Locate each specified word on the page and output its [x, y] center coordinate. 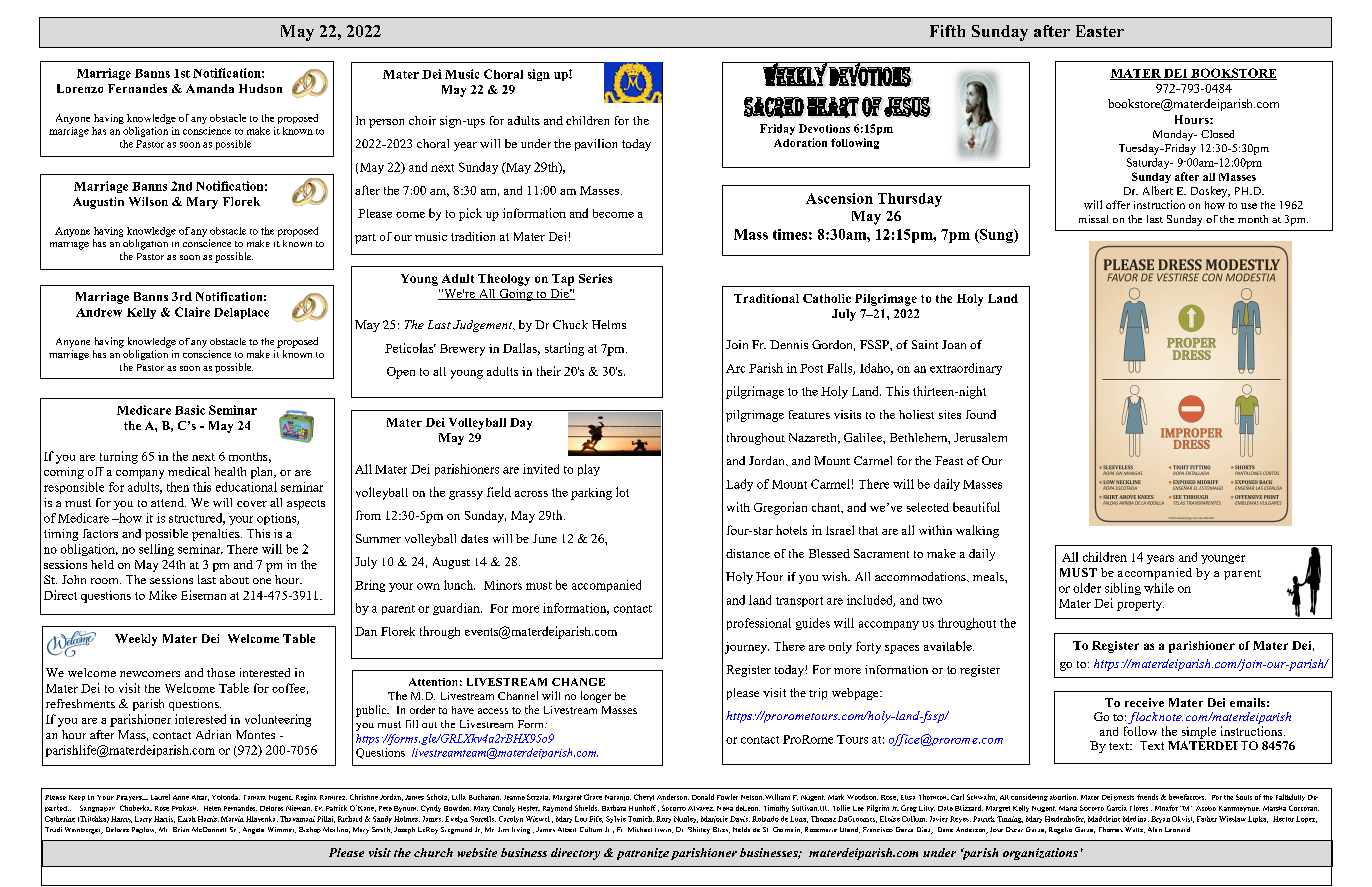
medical [189, 471]
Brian [181, 829]
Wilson [148, 201]
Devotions [824, 128]
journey [747, 648]
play [589, 470]
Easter [1100, 31]
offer [1118, 204]
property [1140, 605]
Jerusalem [980, 437]
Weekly [136, 640]
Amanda [210, 88]
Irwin [664, 830]
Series [595, 278]
